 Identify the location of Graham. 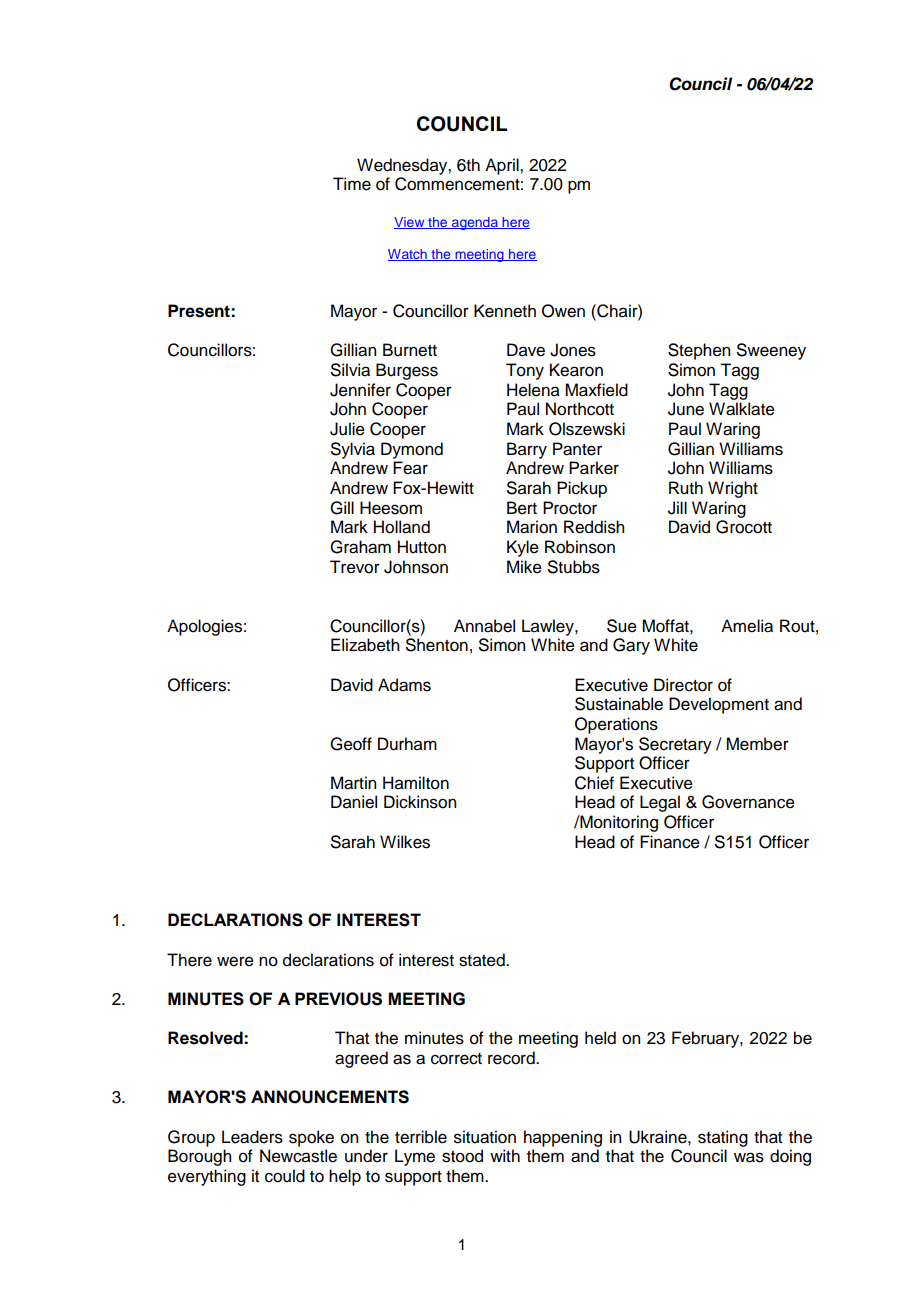
(360, 547).
